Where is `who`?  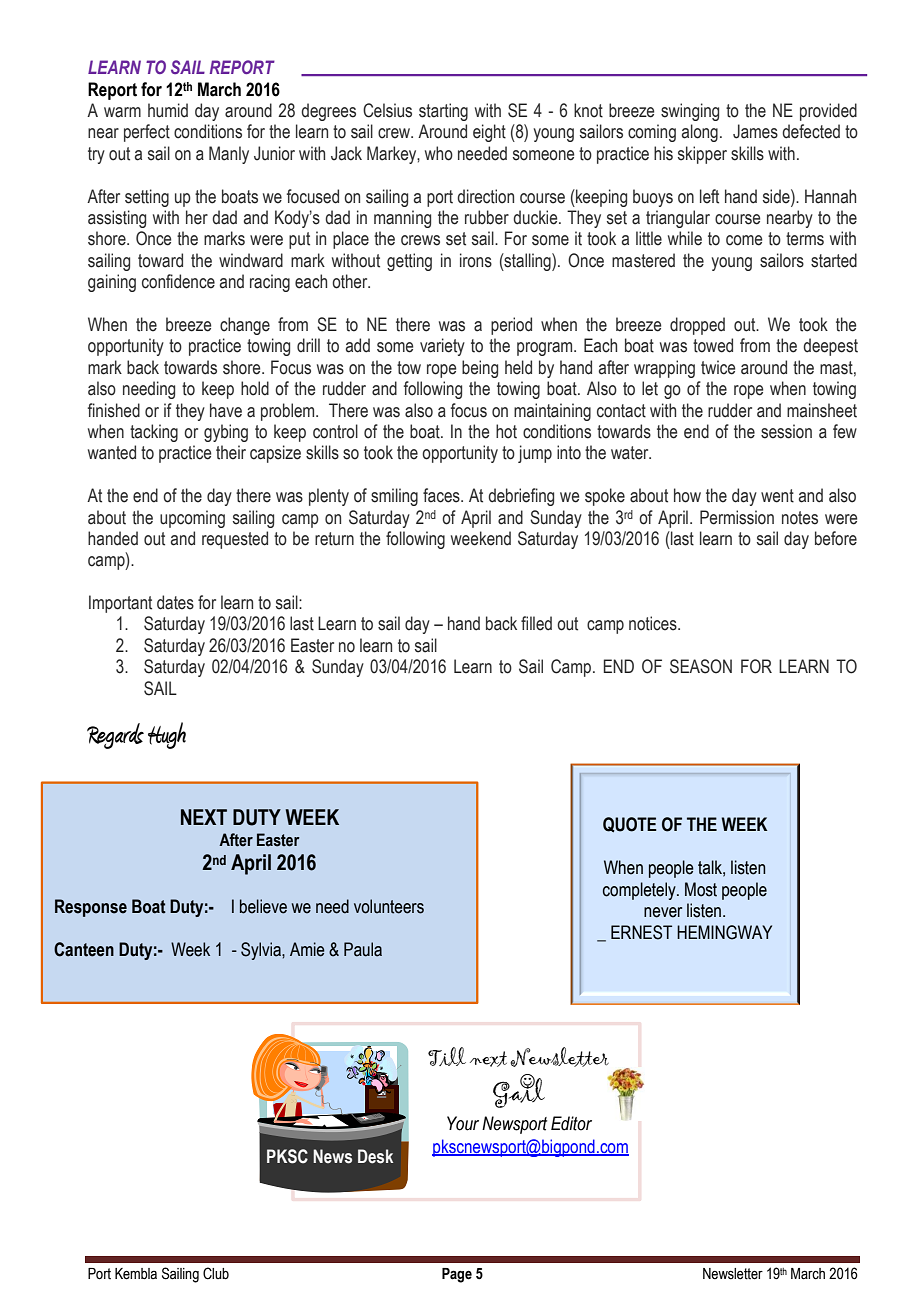
who is located at coordinates (439, 153).
